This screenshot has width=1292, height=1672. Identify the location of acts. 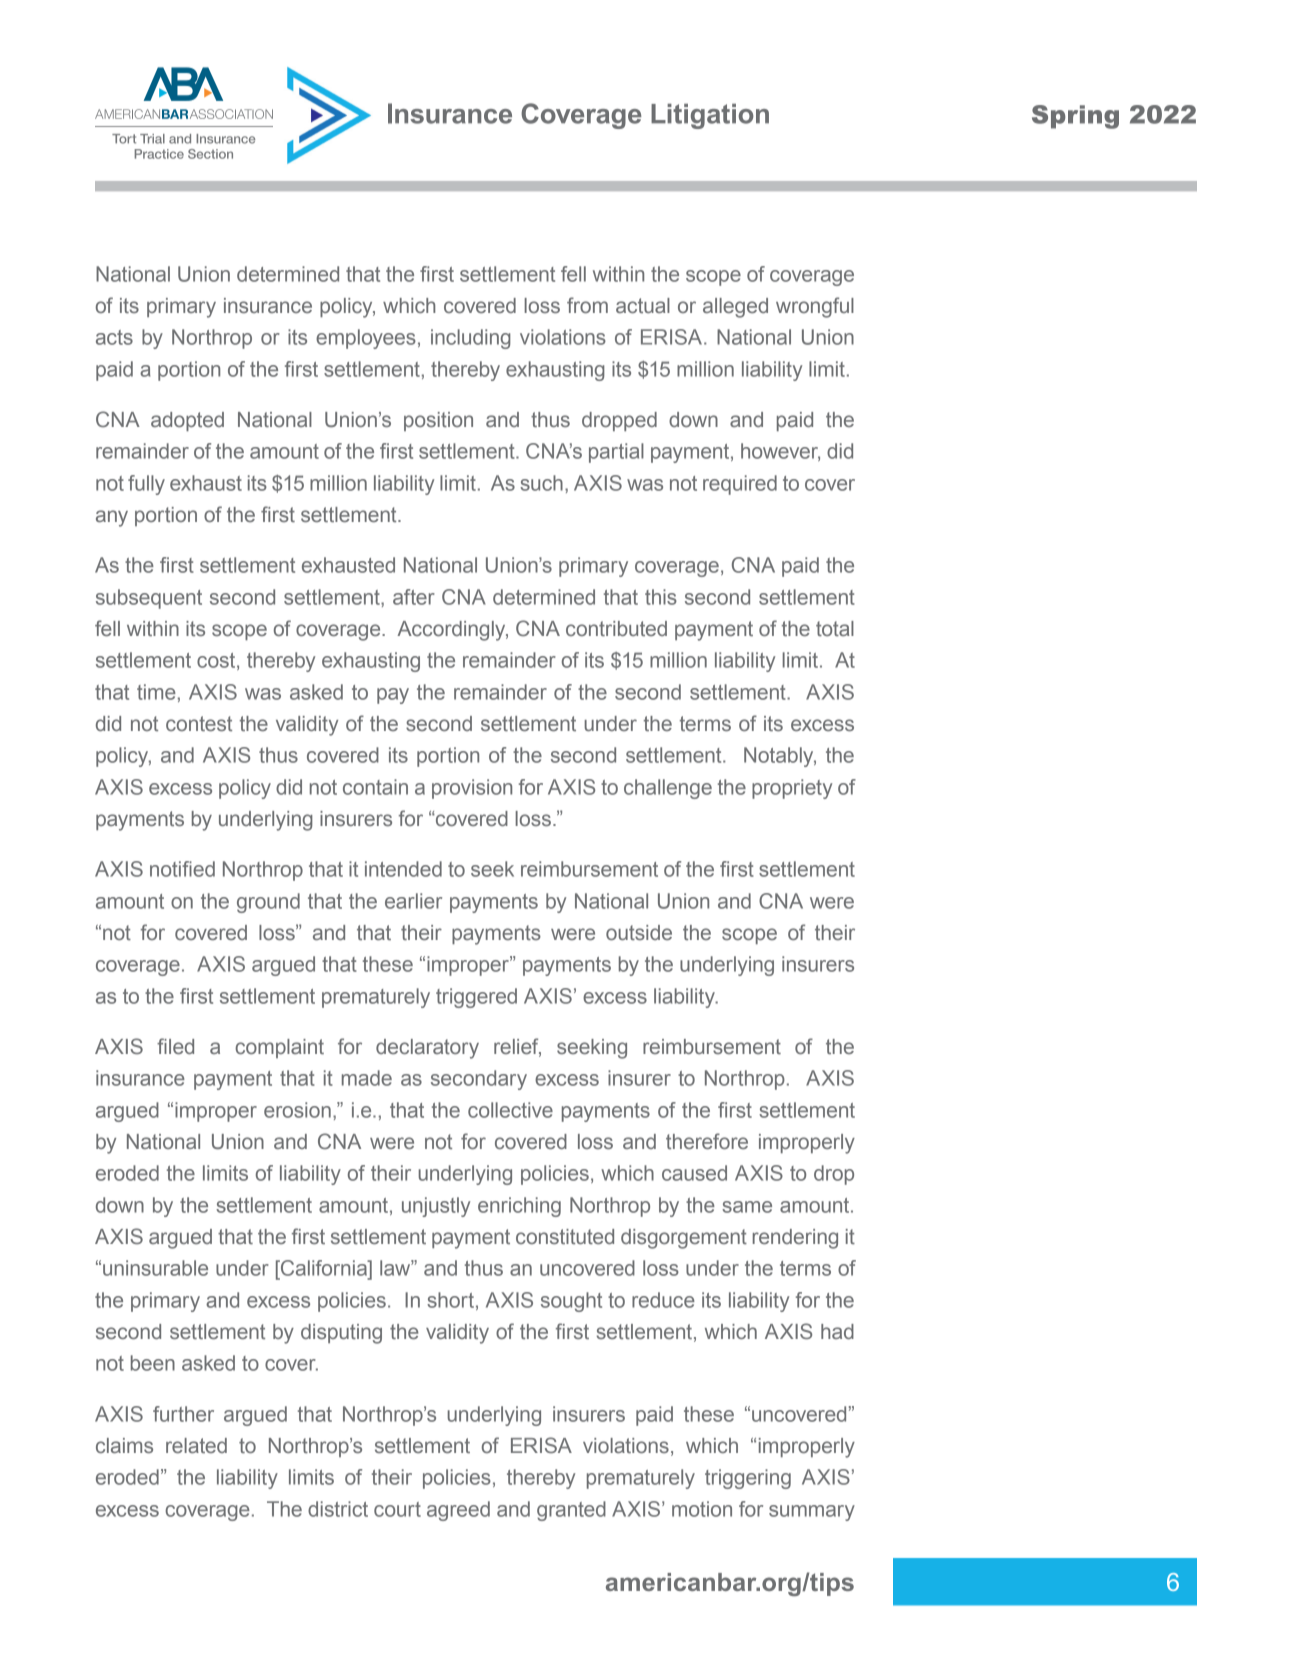
(114, 337).
